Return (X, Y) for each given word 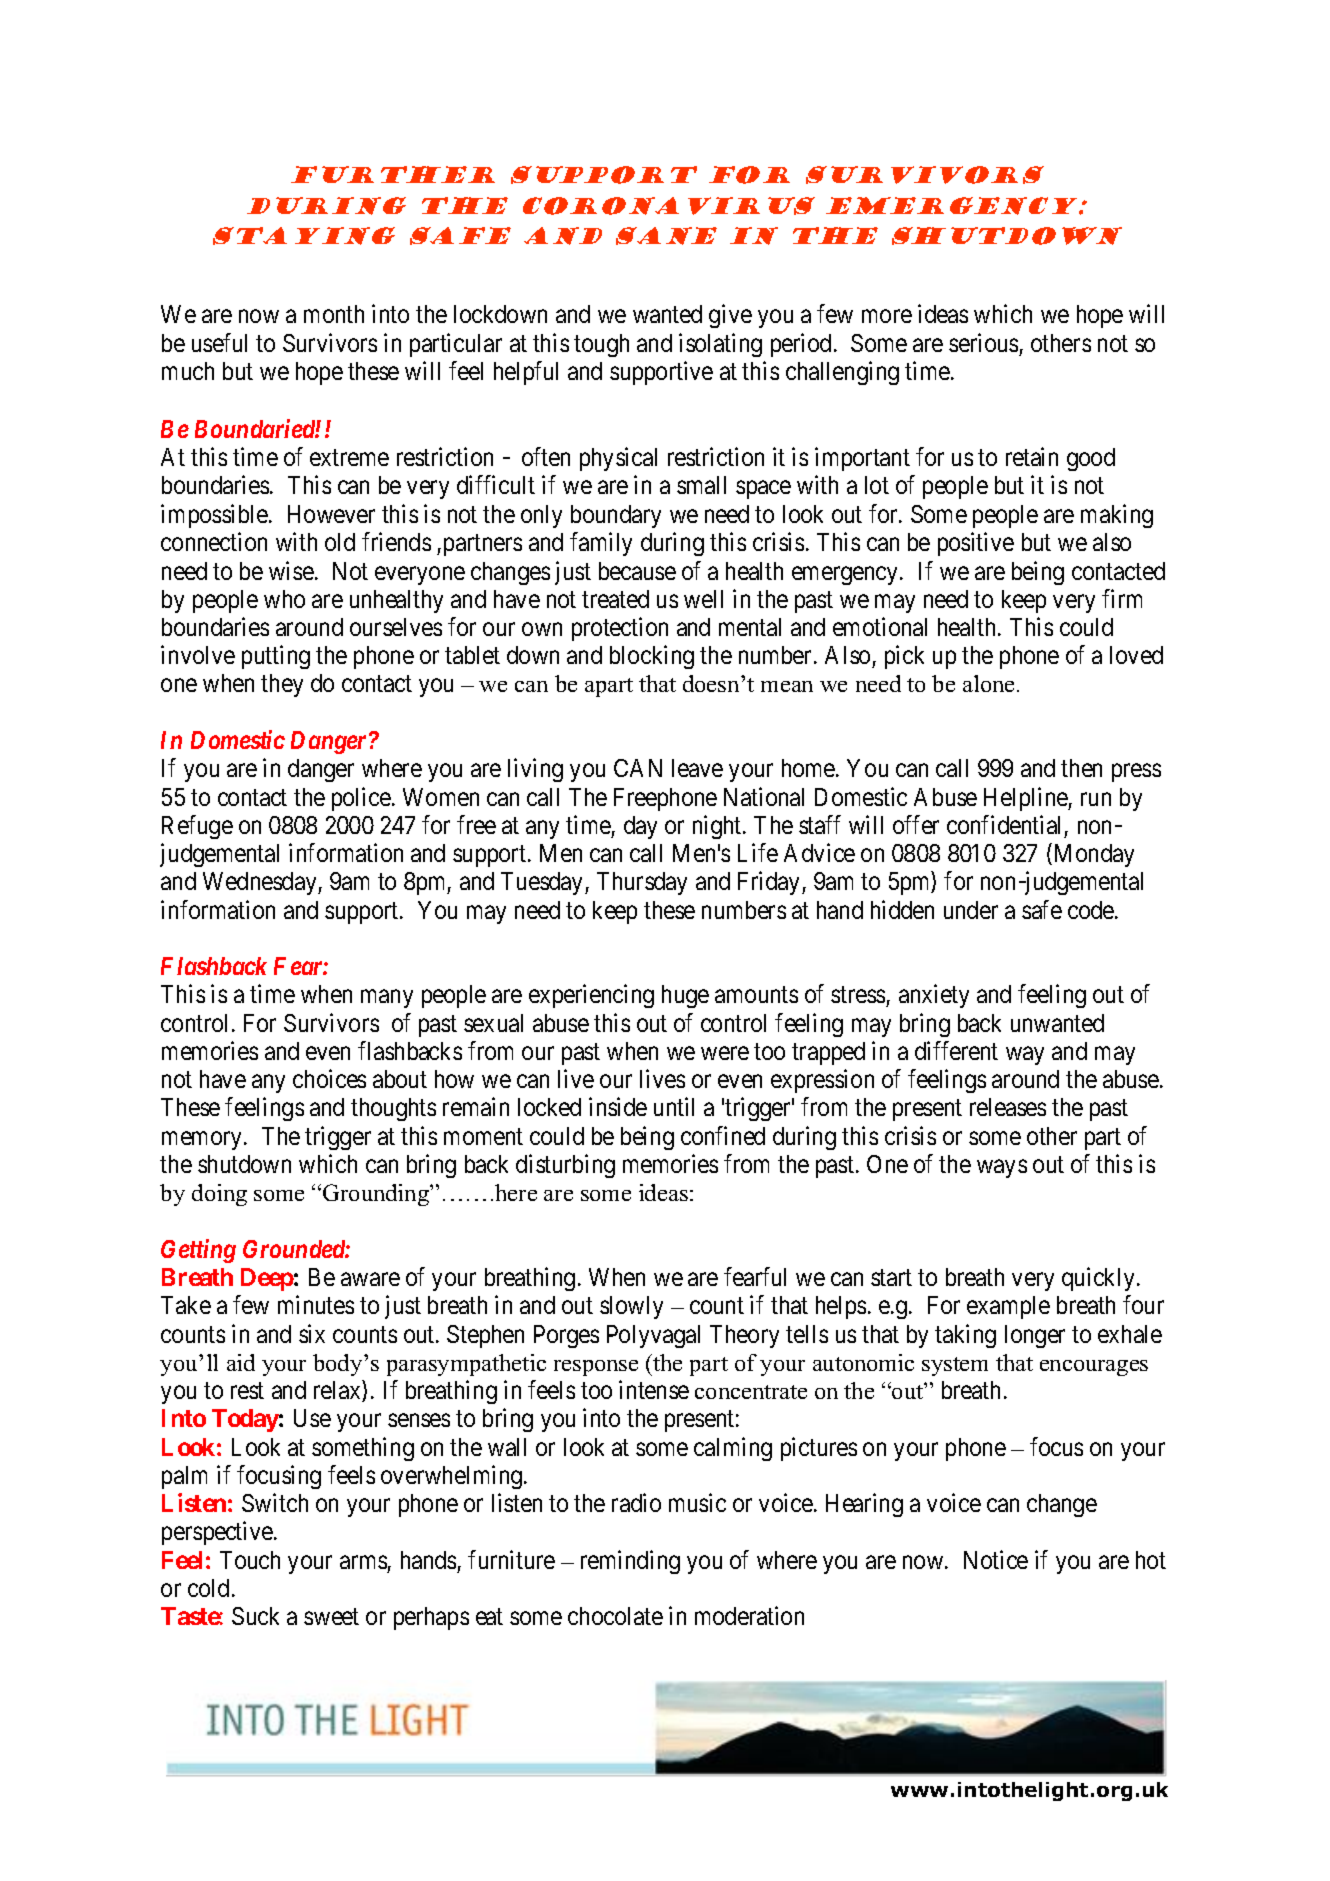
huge (685, 996)
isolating (720, 345)
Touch (250, 1560)
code (1092, 910)
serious (983, 342)
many (387, 999)
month (334, 314)
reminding (630, 1562)
